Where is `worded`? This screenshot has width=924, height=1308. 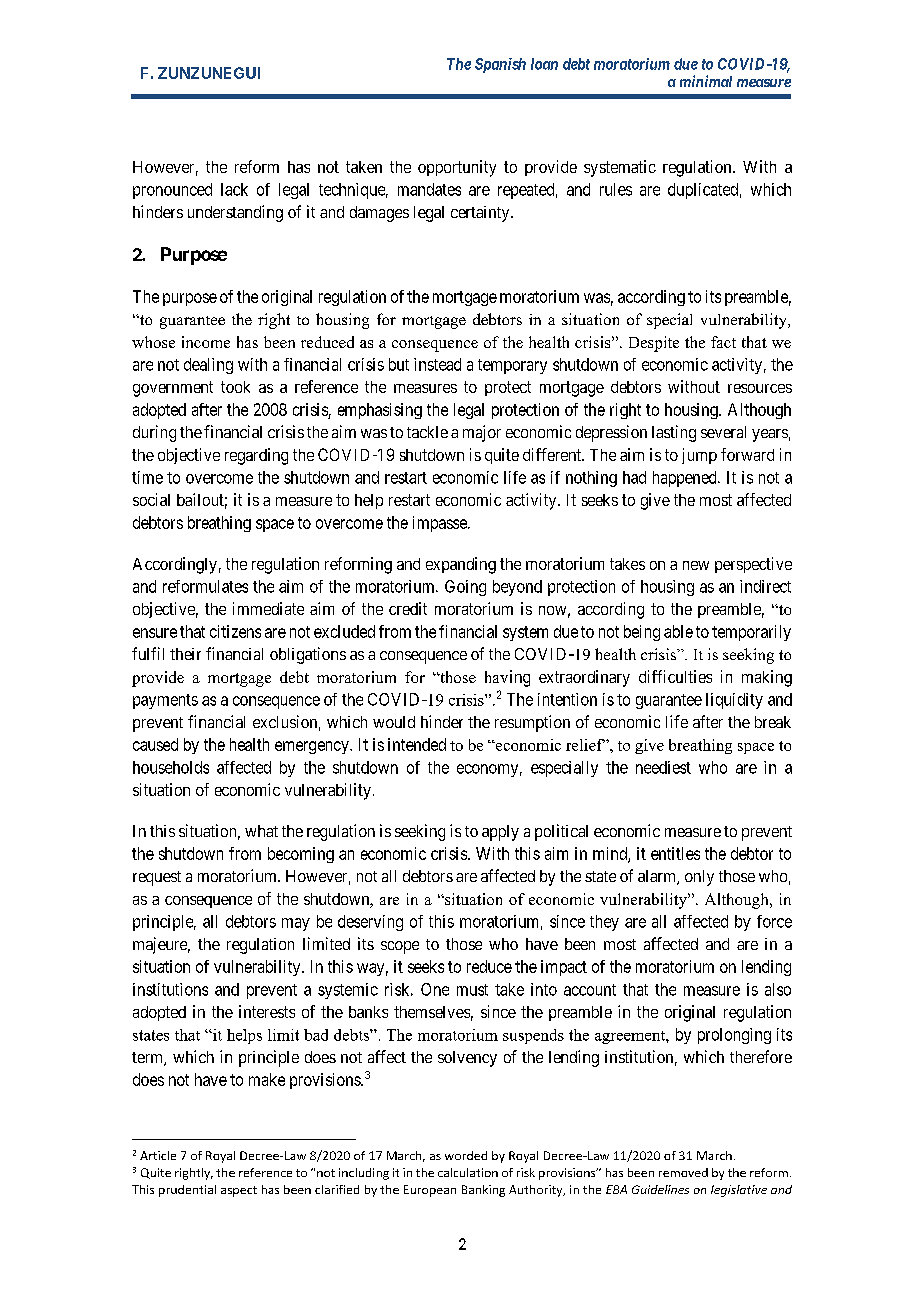 worded is located at coordinates (466, 1155).
